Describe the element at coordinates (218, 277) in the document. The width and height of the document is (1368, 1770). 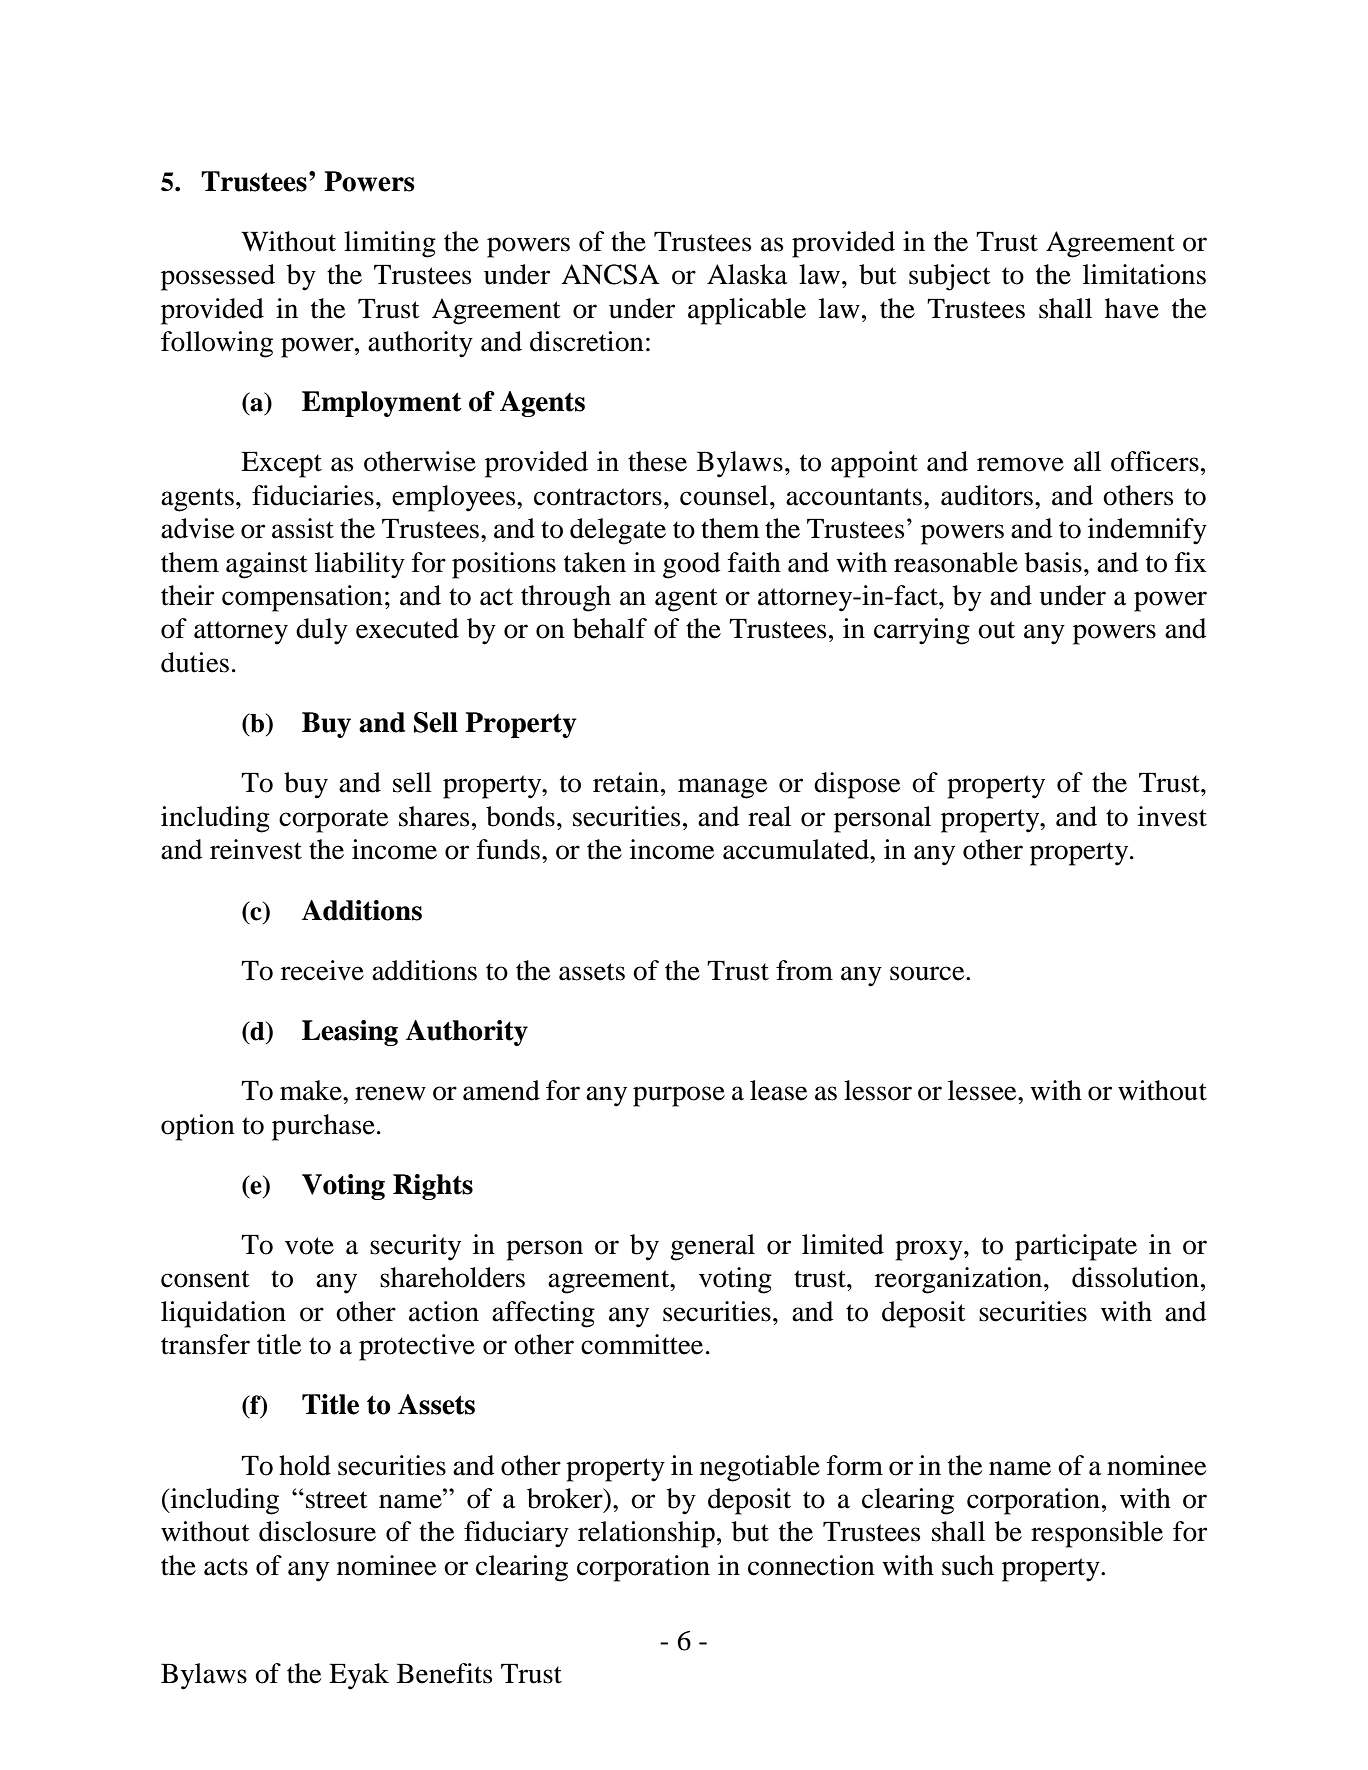
I see `possessed` at that location.
